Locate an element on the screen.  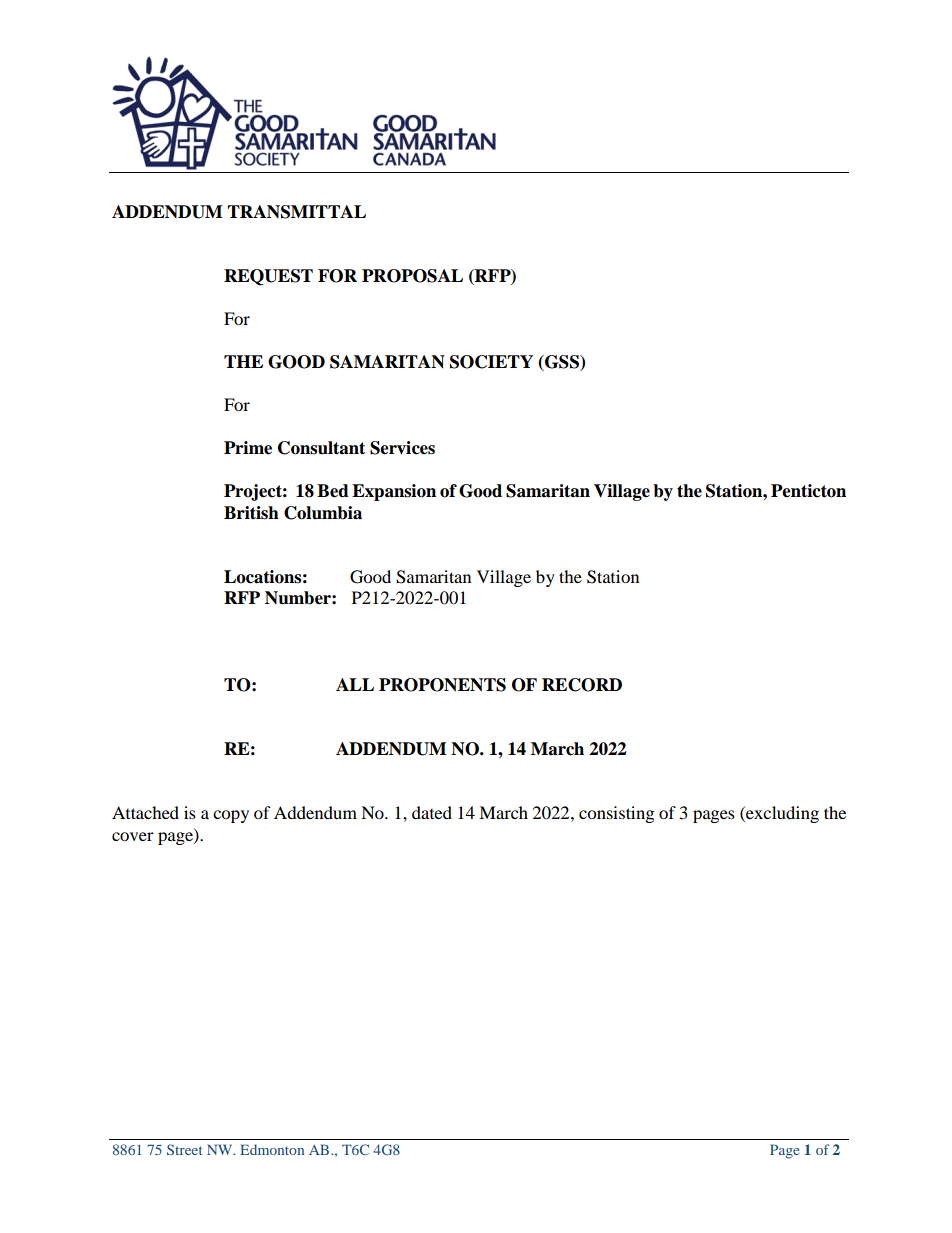
RECORD is located at coordinates (582, 685).
